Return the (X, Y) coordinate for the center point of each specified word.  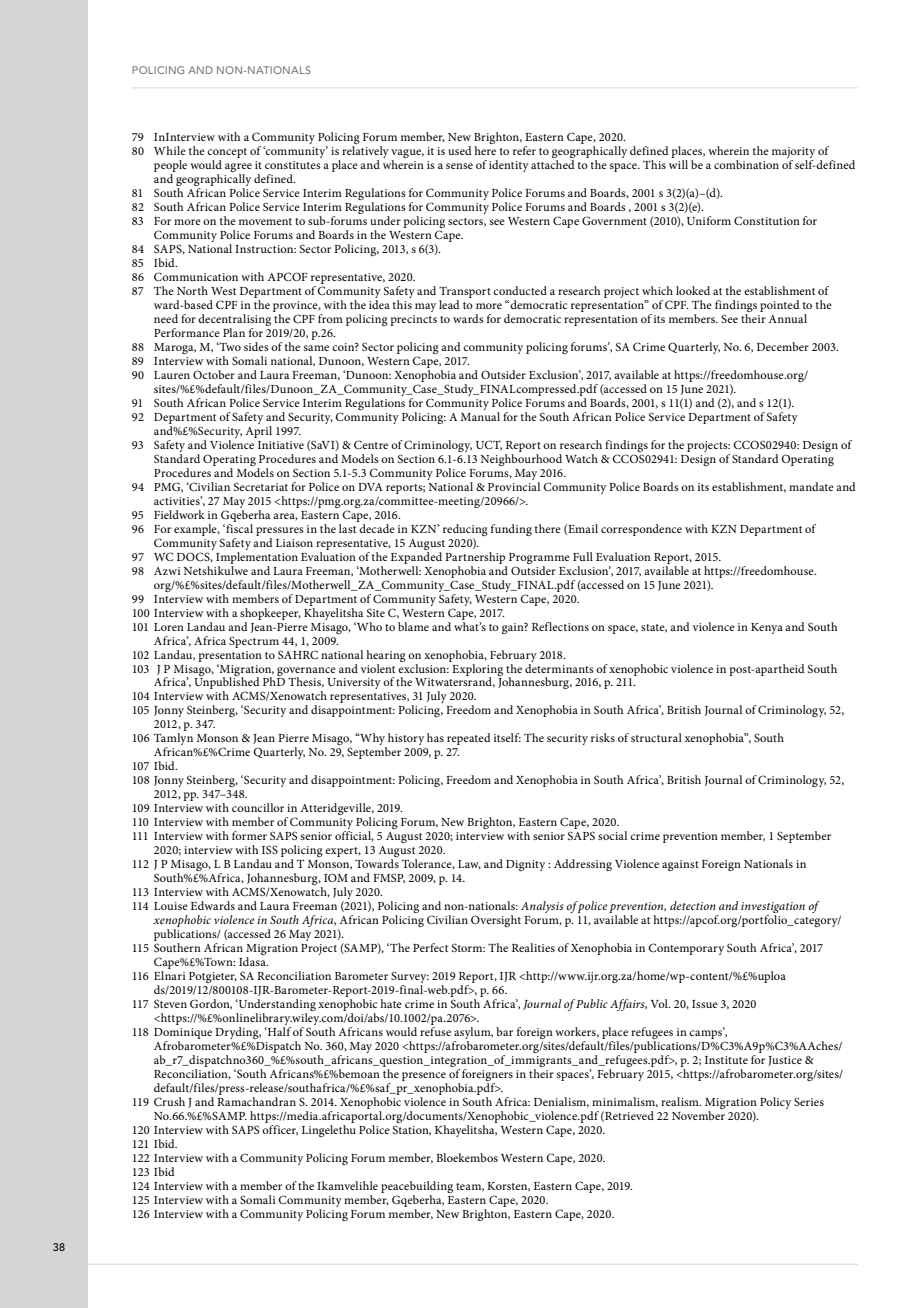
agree (238, 169)
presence (424, 1076)
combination (746, 164)
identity (509, 166)
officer (280, 1130)
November (698, 1115)
